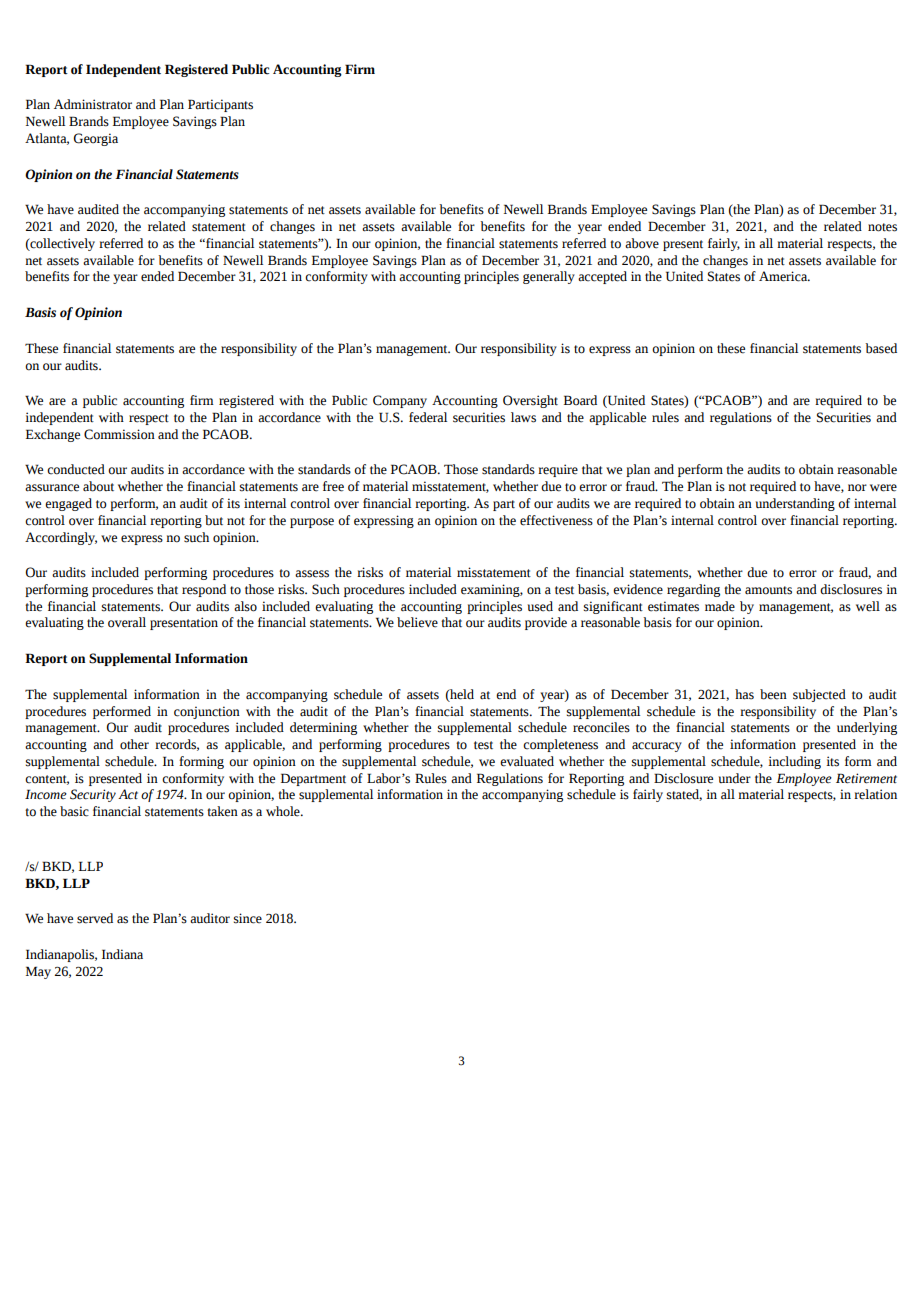 The image size is (924, 1308). I want to click on Commission, so click(119, 434).
